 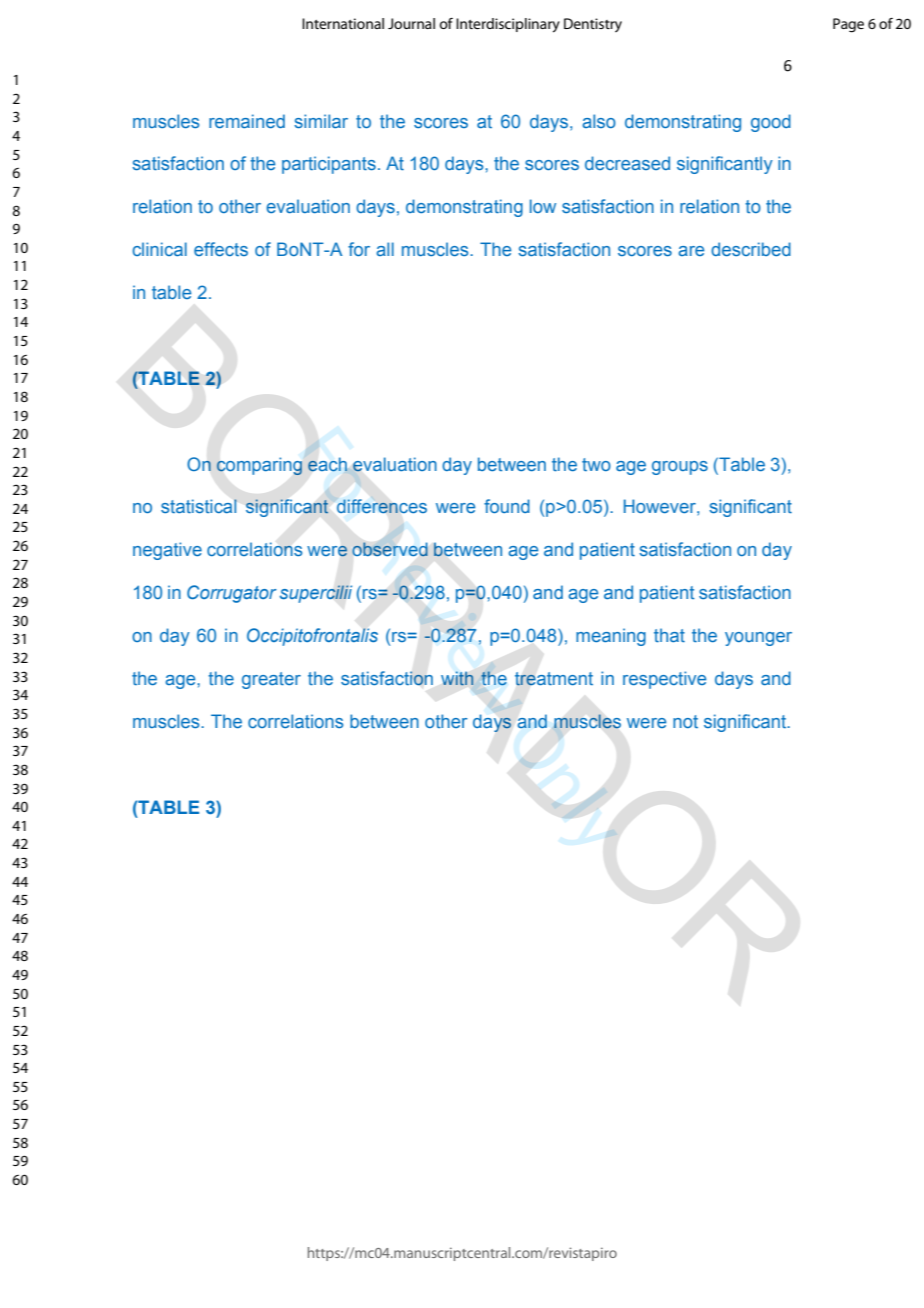 I want to click on statistical, so click(x=199, y=506).
